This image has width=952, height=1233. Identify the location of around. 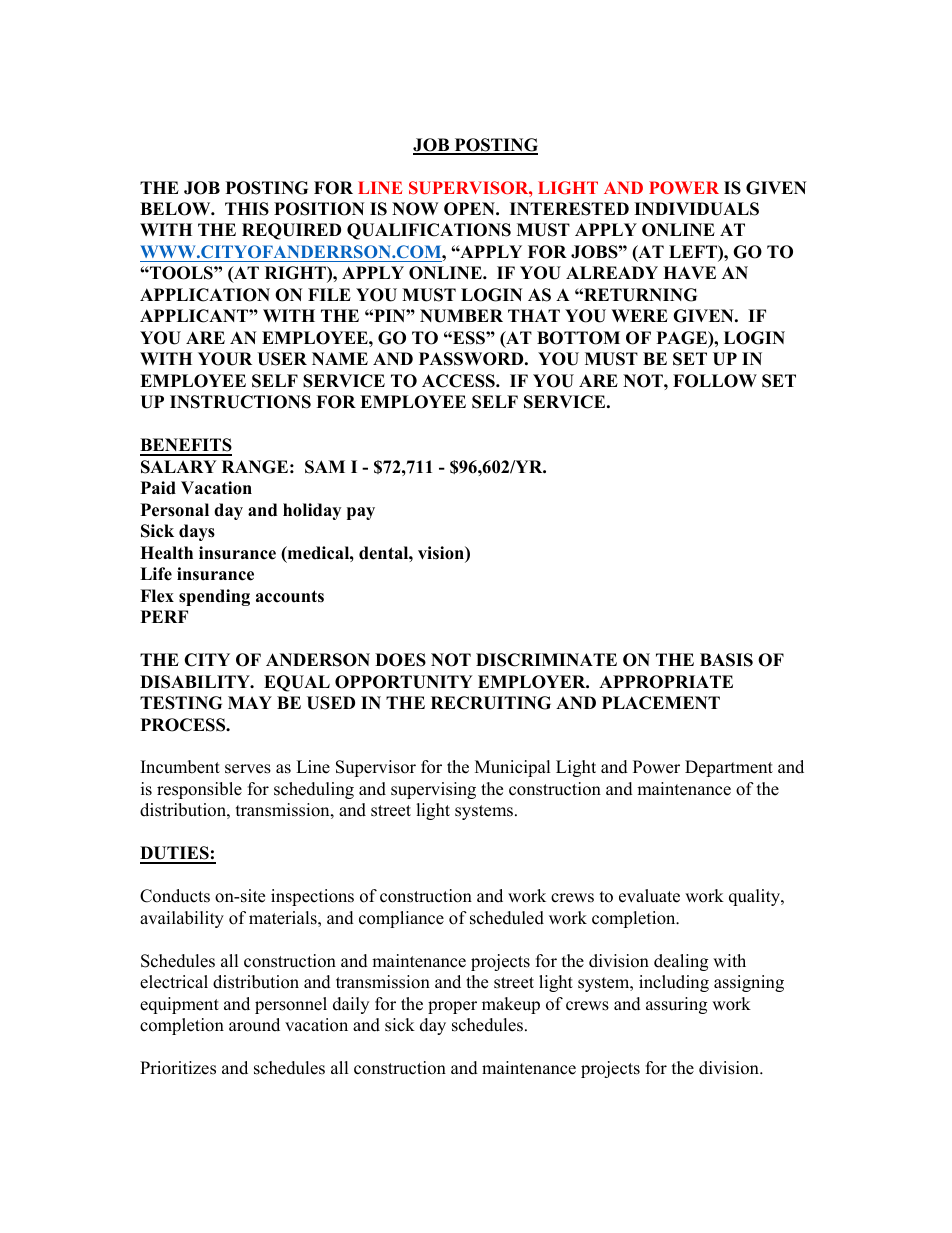
(254, 1025).
